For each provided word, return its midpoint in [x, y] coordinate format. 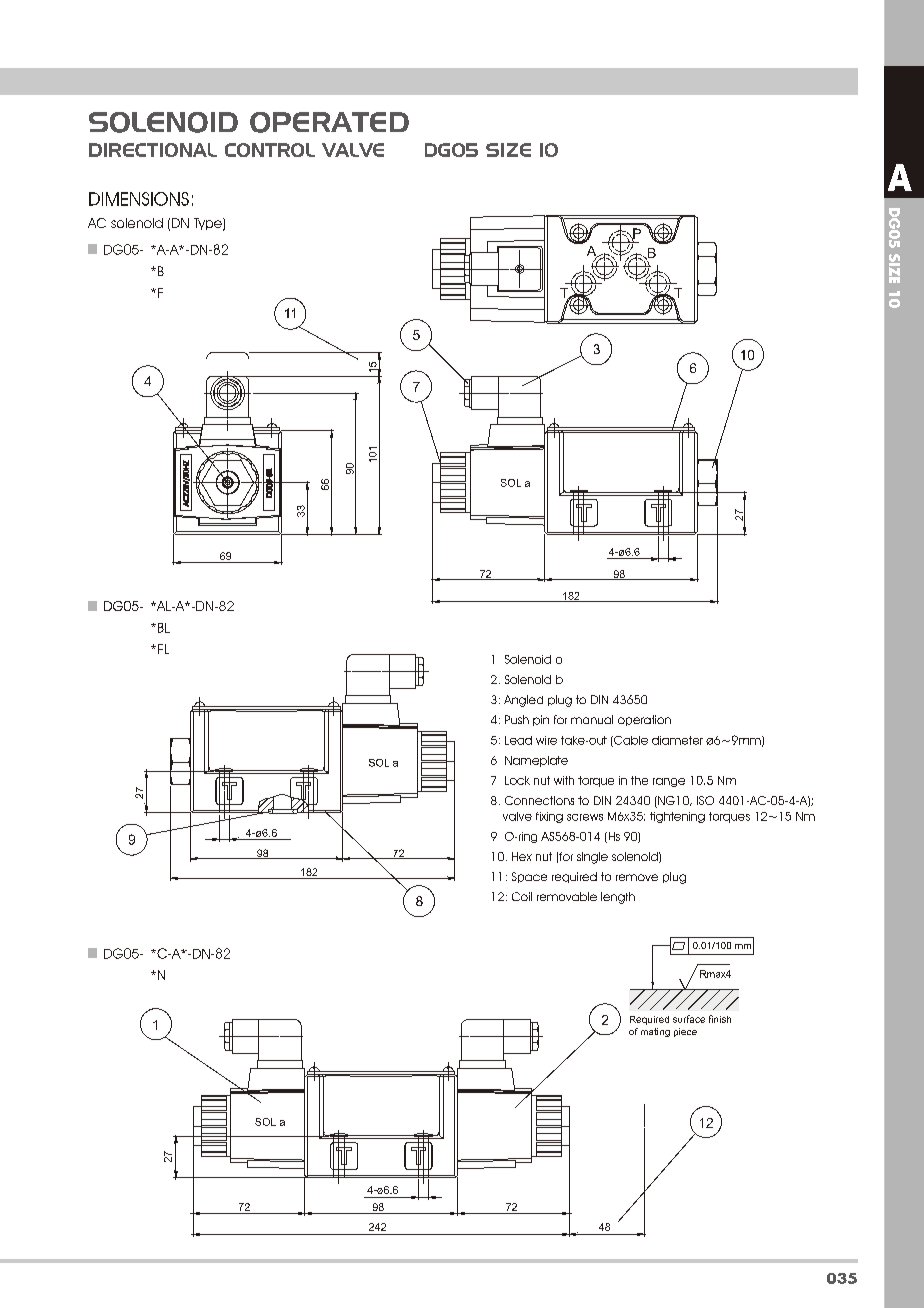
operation [644, 720]
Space [529, 877]
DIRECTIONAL [153, 150]
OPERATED [329, 122]
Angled [523, 701]
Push [517, 719]
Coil [522, 896]
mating [655, 1032]
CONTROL [270, 150]
